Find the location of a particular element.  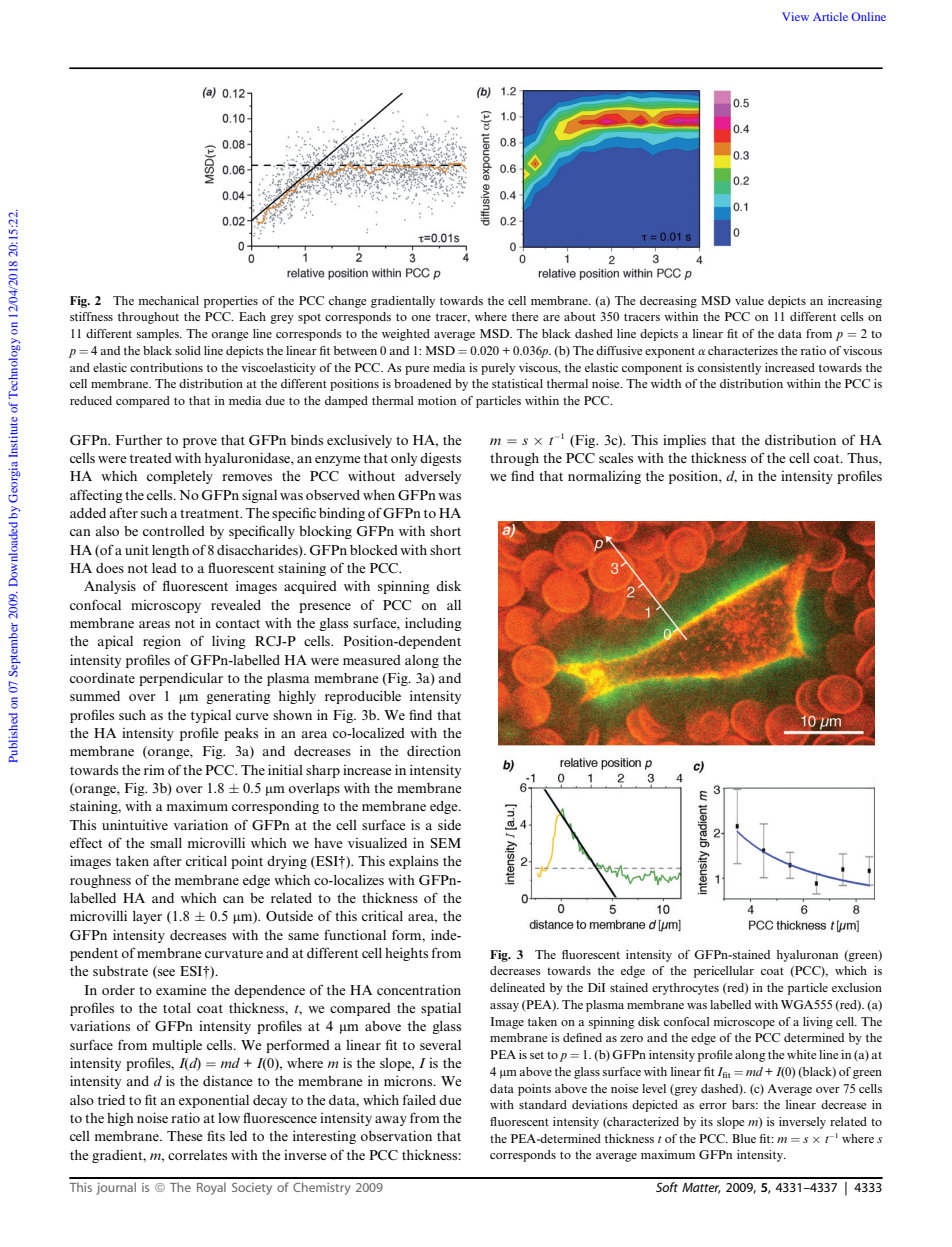

value is located at coordinates (749, 300).
